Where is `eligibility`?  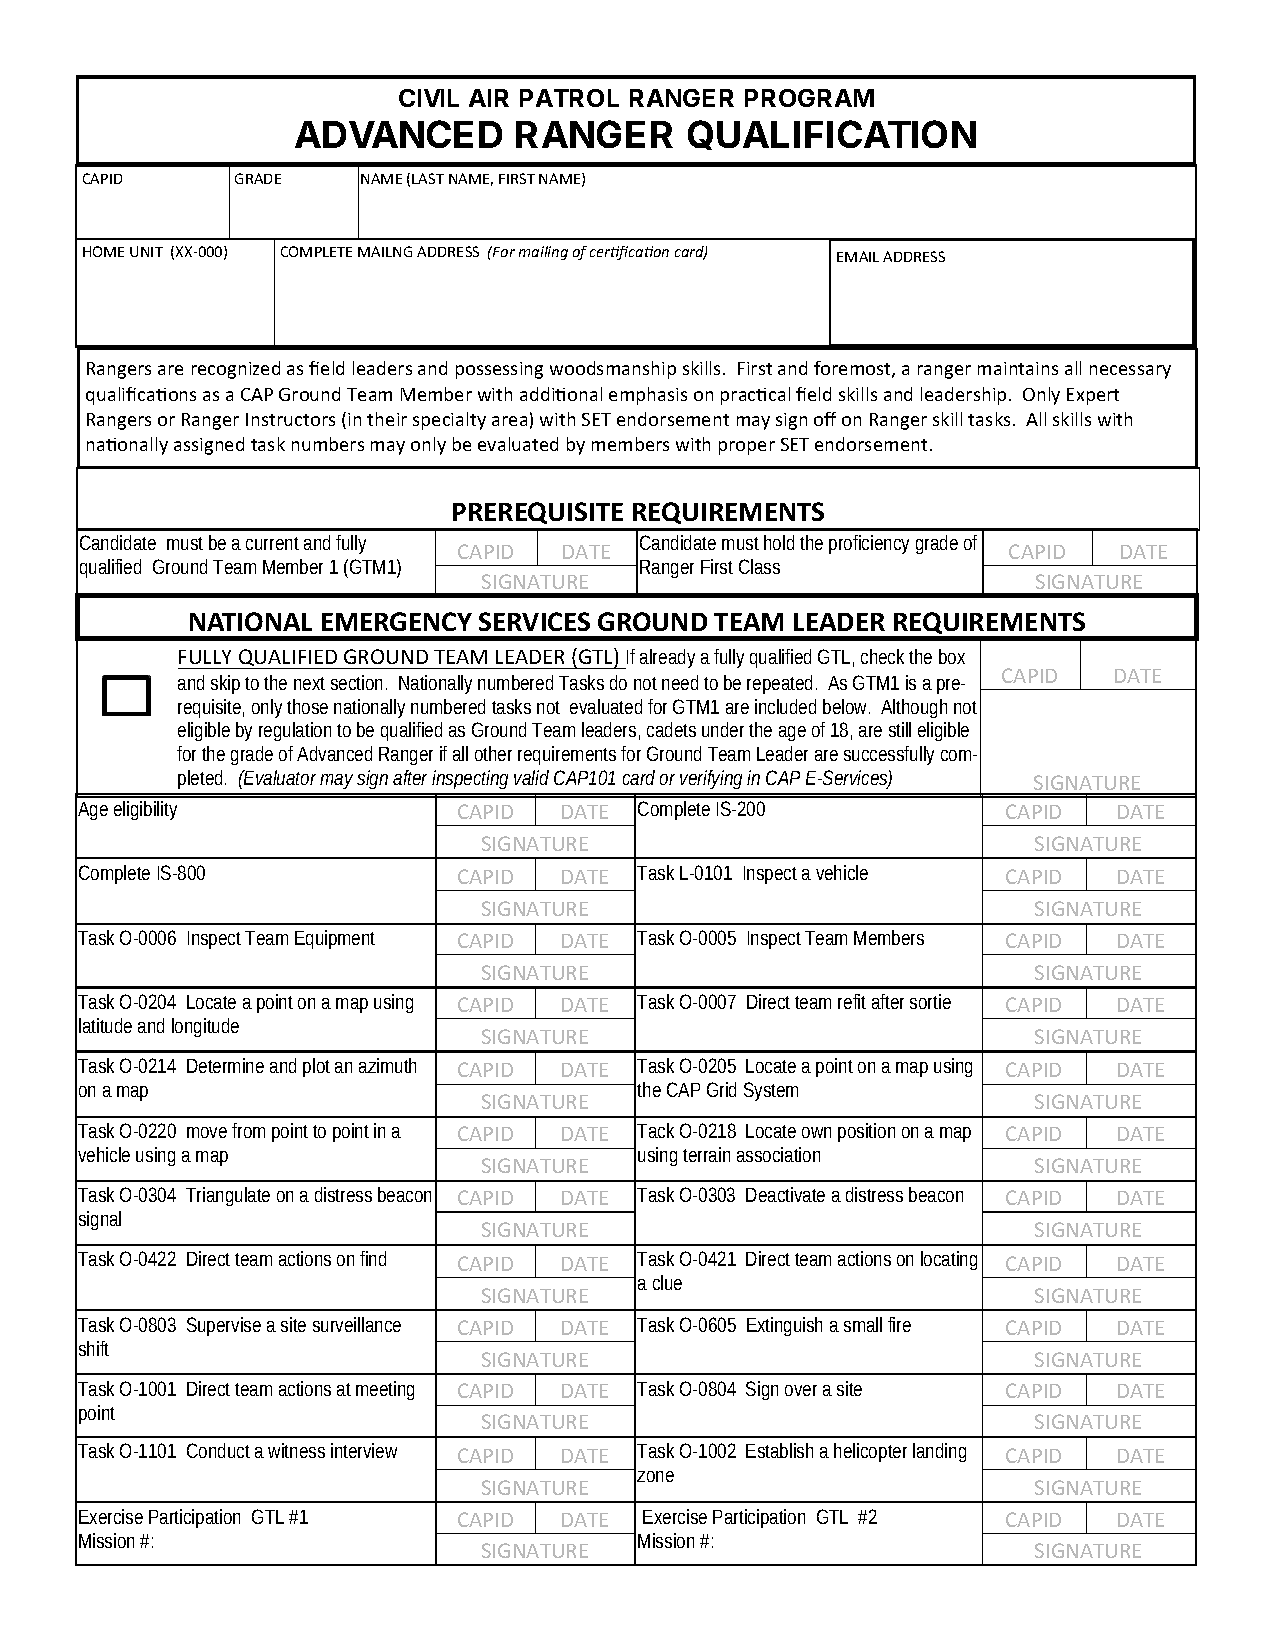
eligibility is located at coordinates (145, 810).
